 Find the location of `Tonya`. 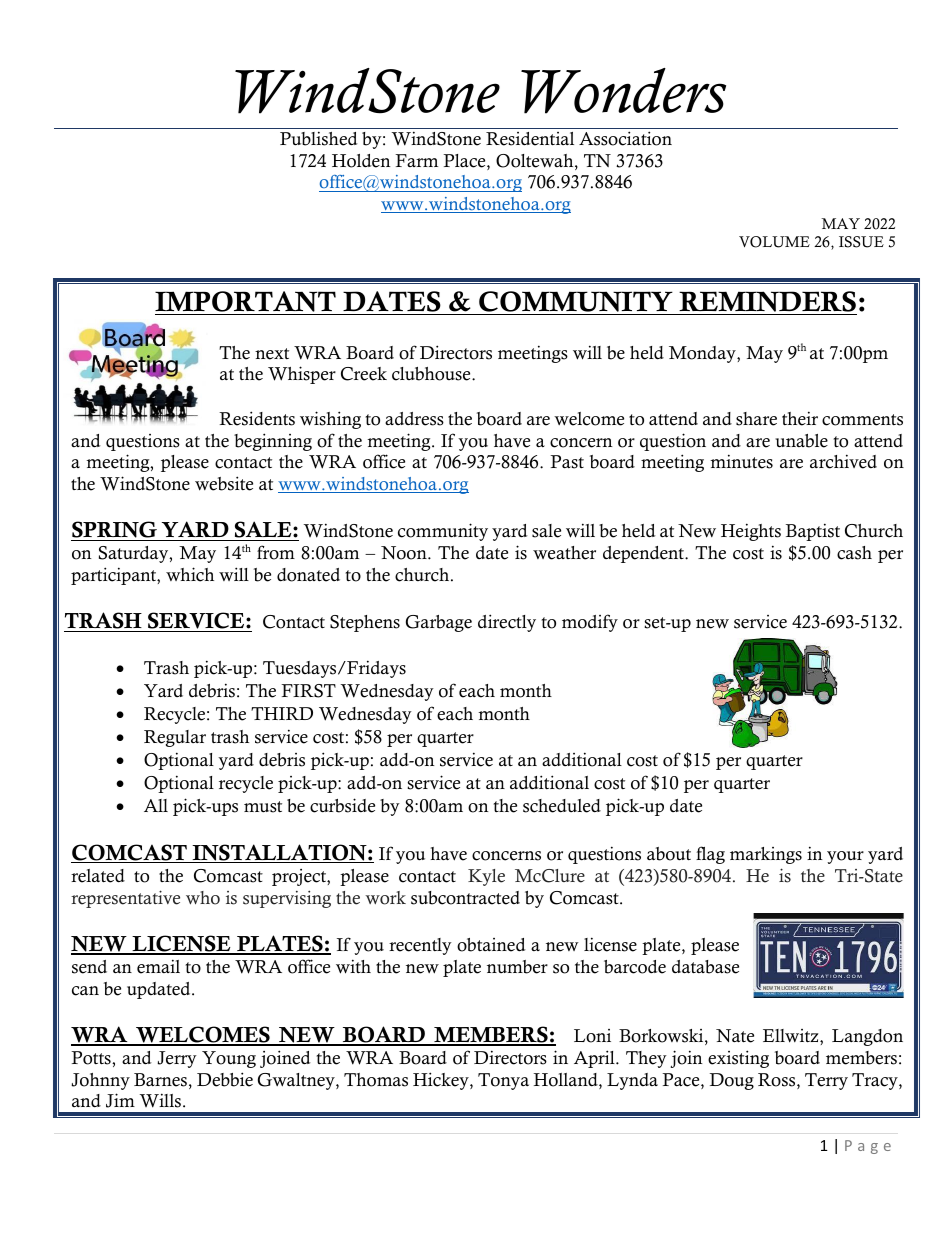

Tonya is located at coordinates (503, 1081).
